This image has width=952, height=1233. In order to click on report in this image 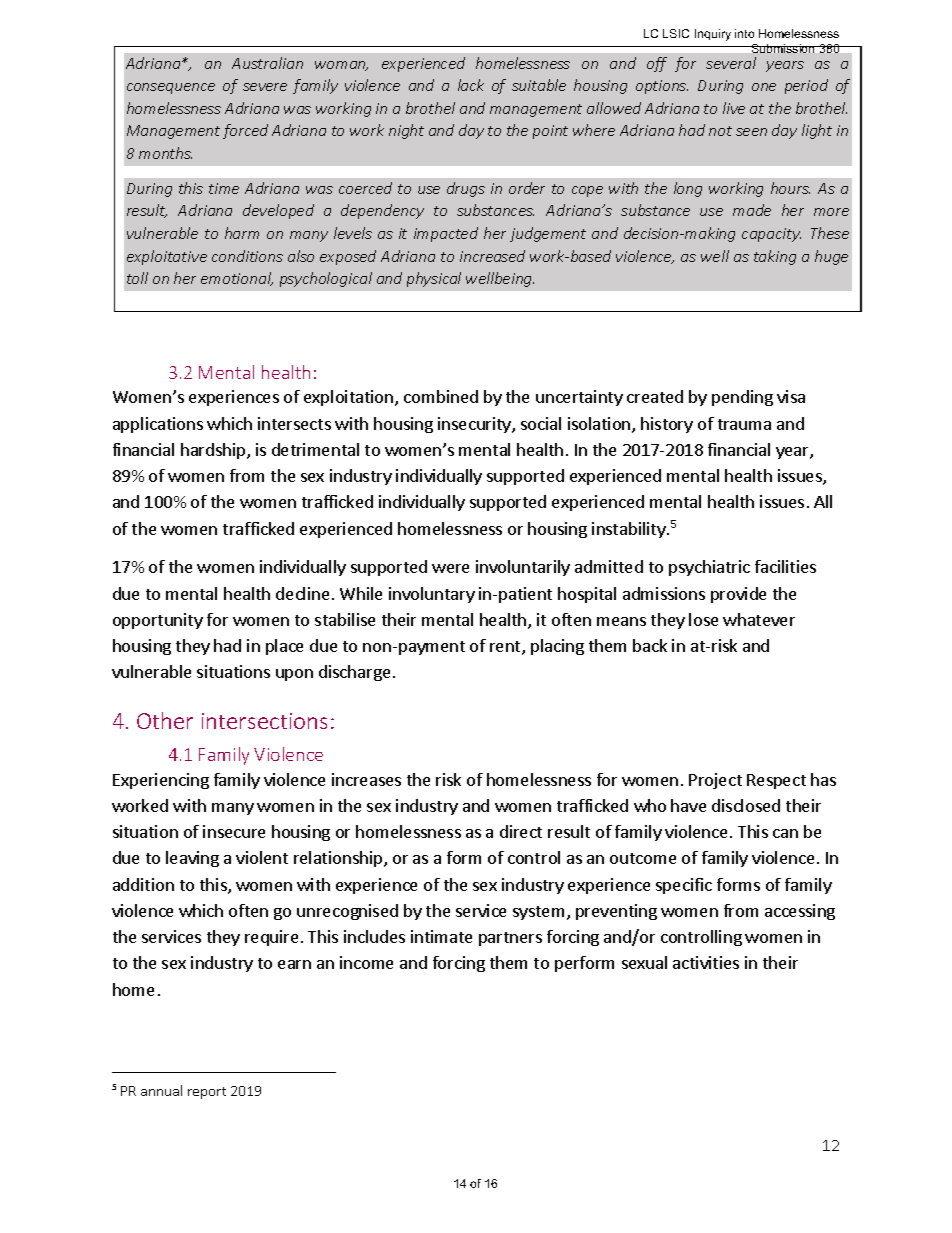, I will do `click(207, 1093)`.
